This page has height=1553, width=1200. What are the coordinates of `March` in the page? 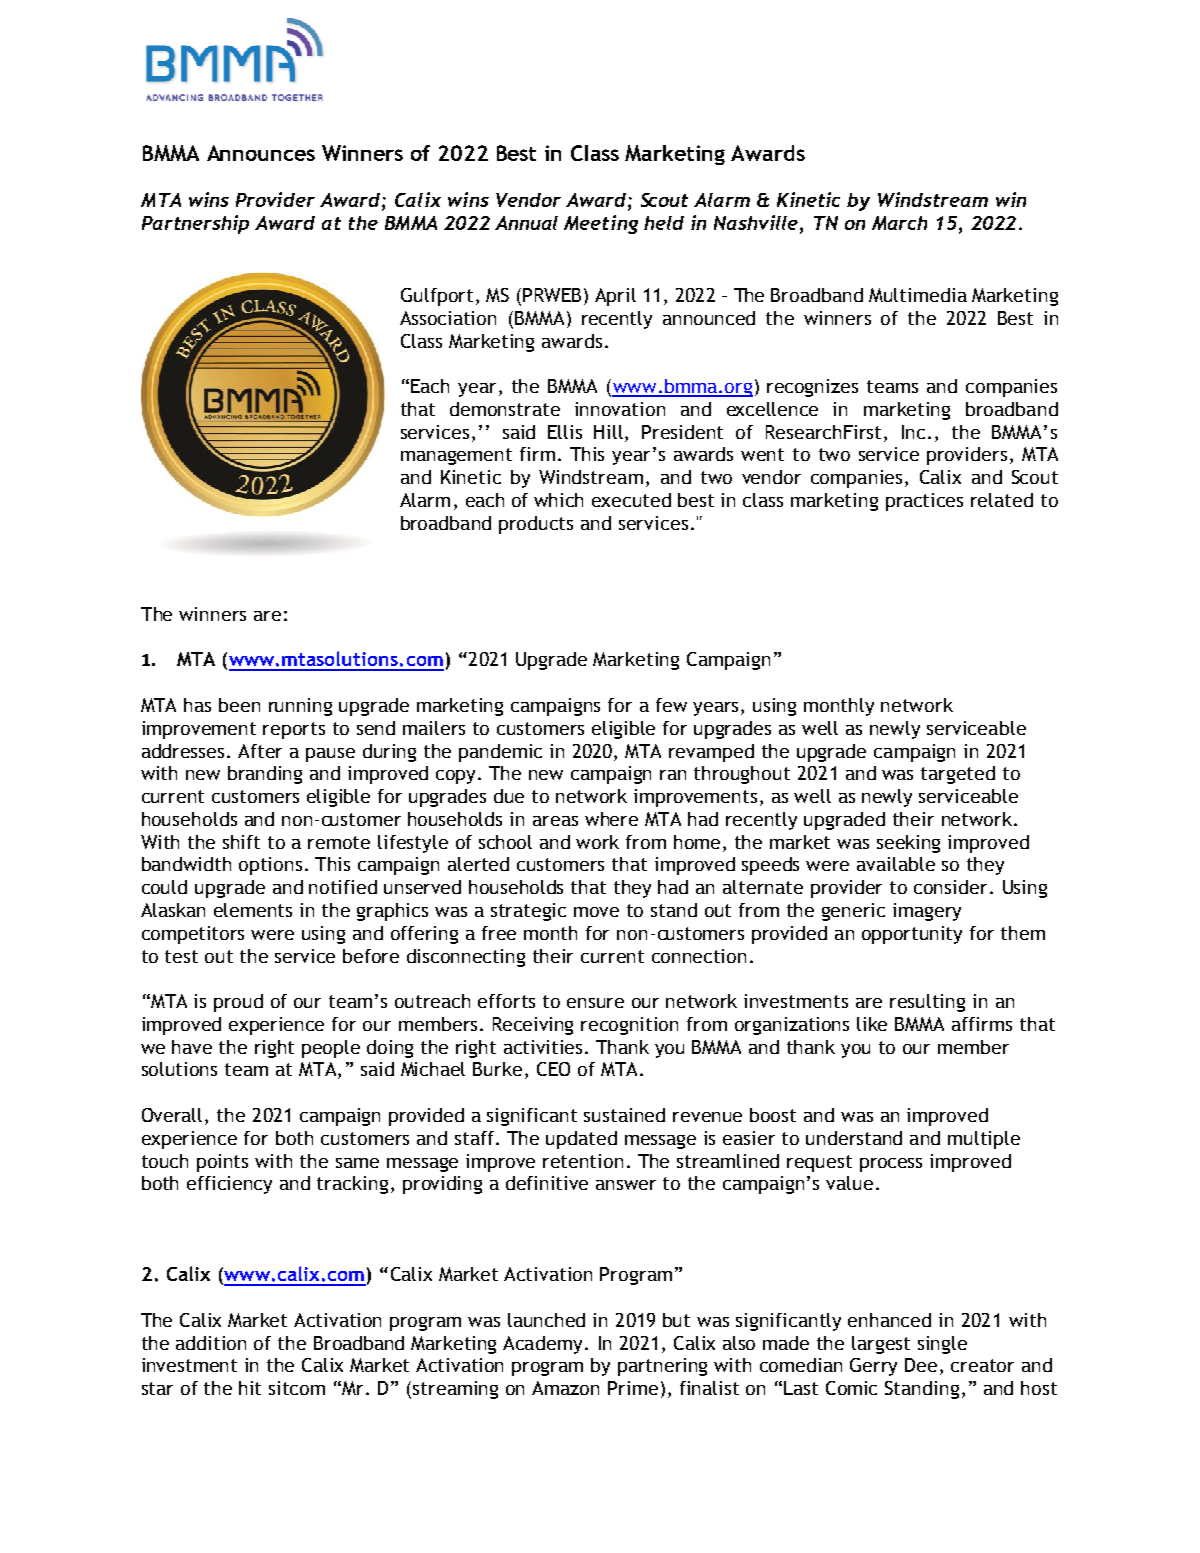 It's located at (899, 223).
